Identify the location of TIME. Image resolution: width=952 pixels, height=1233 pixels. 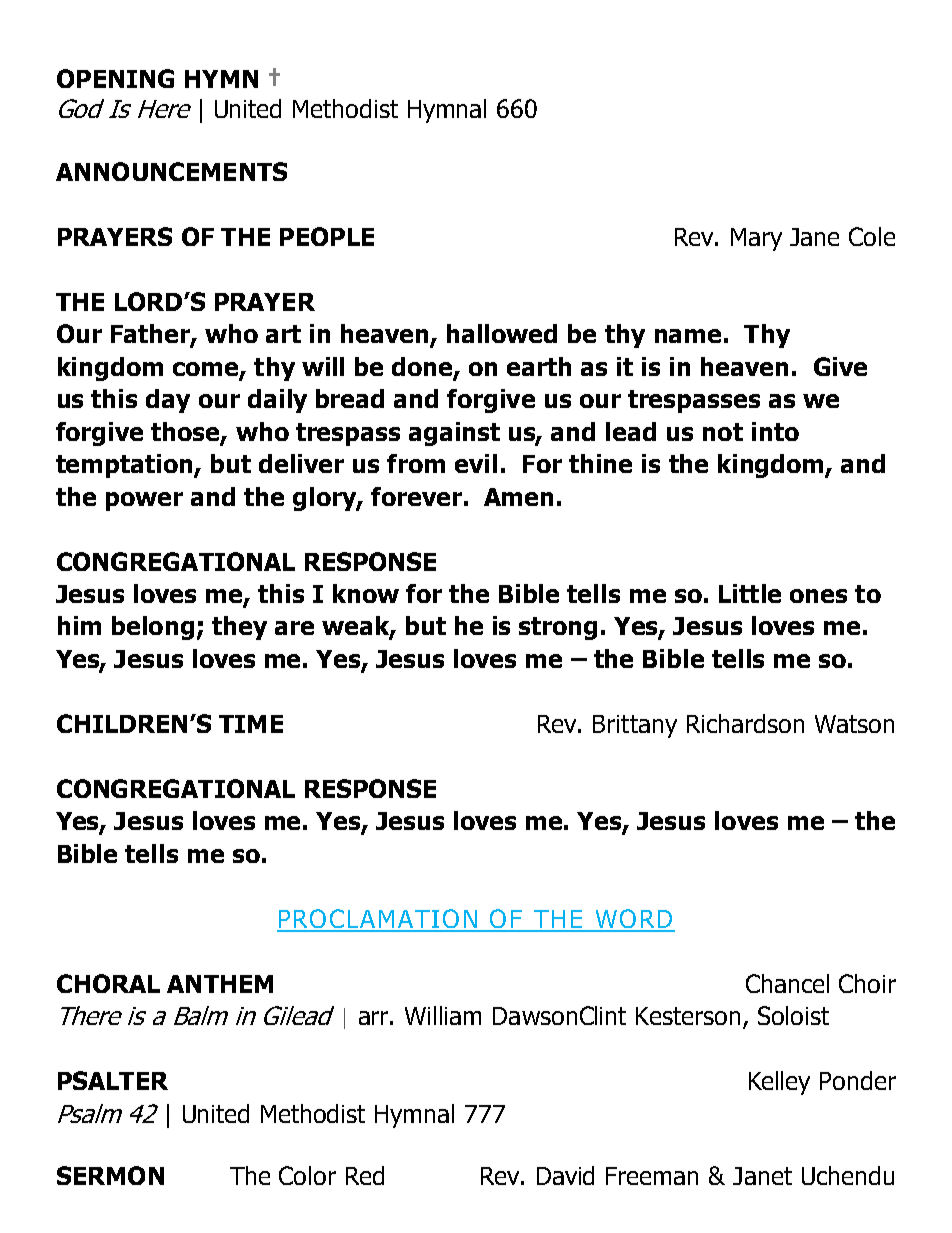
(251, 724).
